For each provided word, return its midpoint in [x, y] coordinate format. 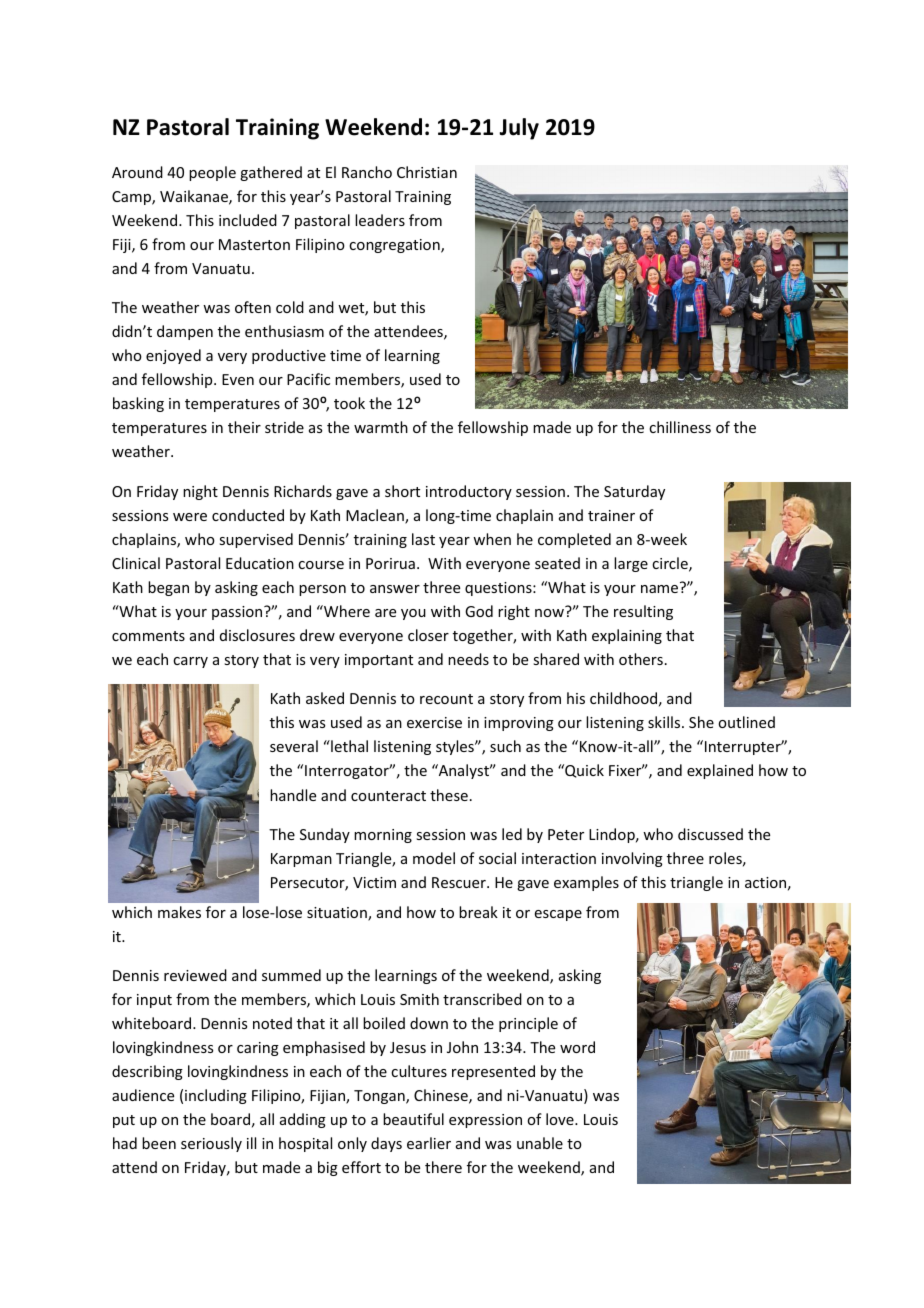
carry [190, 662]
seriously [211, 1144]
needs [468, 659]
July [519, 129]
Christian [427, 172]
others [641, 659]
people [212, 173]
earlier [429, 1143]
